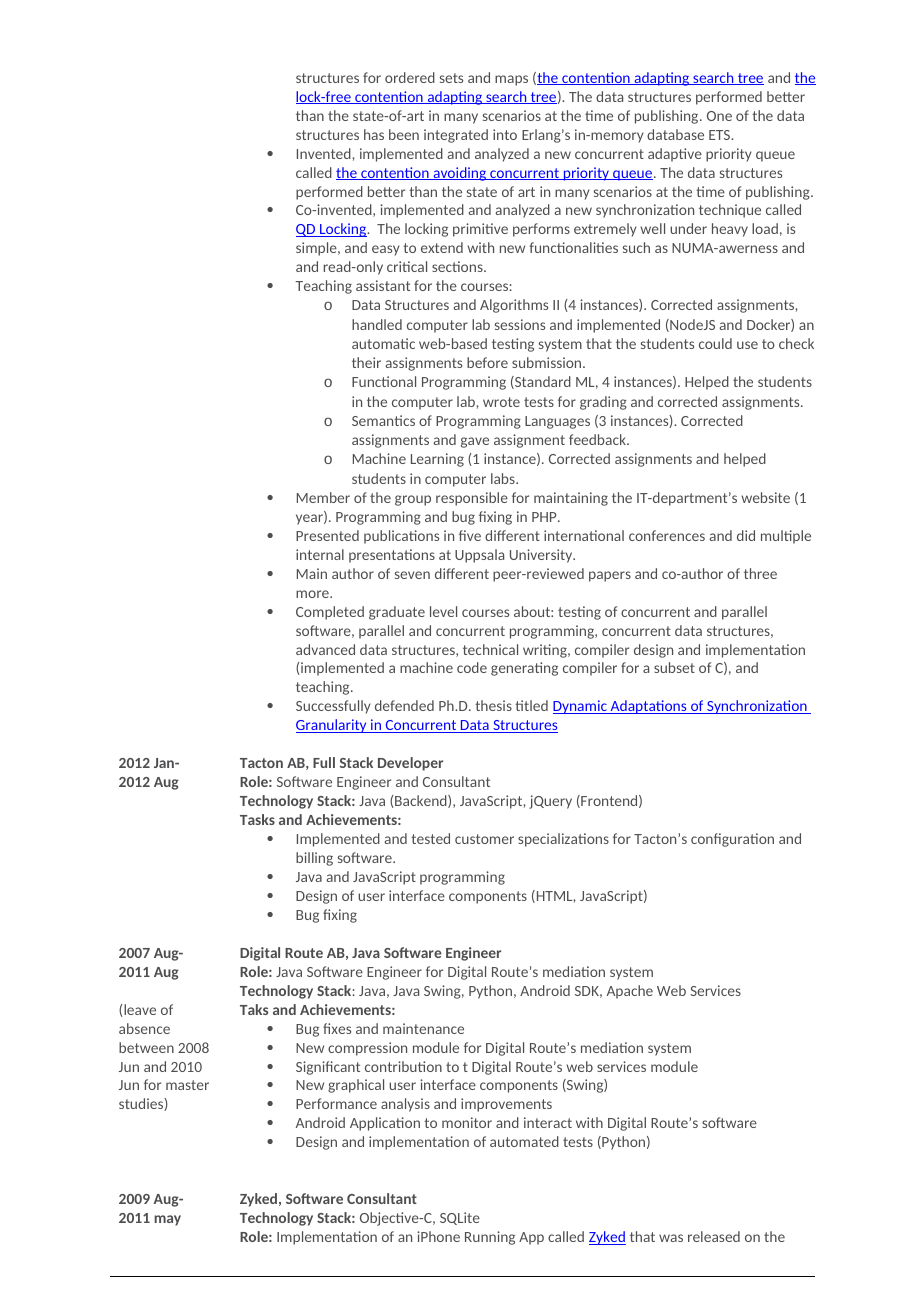 The image size is (924, 1308). Describe the element at coordinates (714, 1236) in the screenshot. I see `released` at that location.
